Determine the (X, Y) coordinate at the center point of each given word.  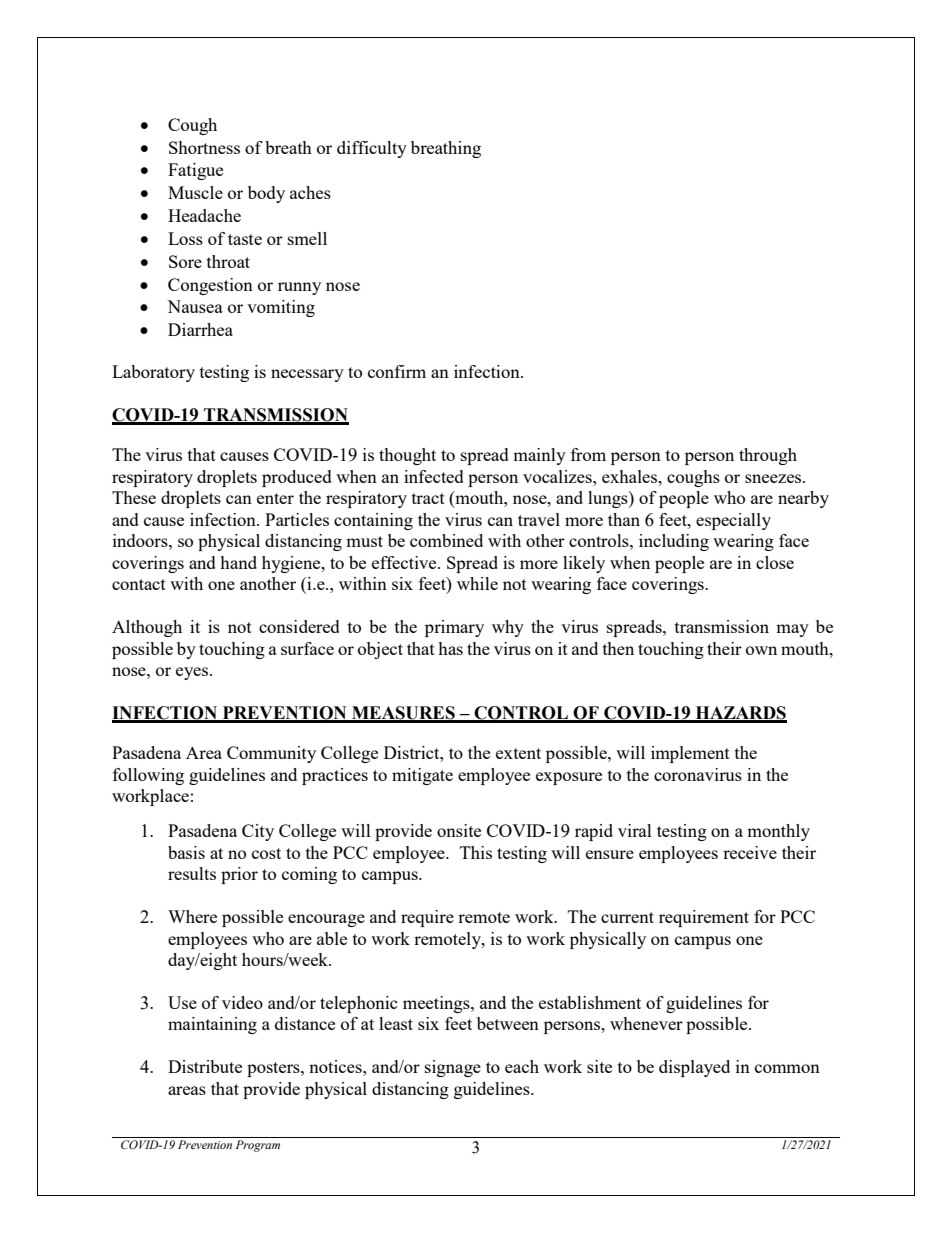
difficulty (372, 149)
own (761, 650)
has (450, 648)
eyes (192, 673)
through (768, 456)
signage (453, 1068)
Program (258, 1146)
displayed (694, 1068)
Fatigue (195, 171)
